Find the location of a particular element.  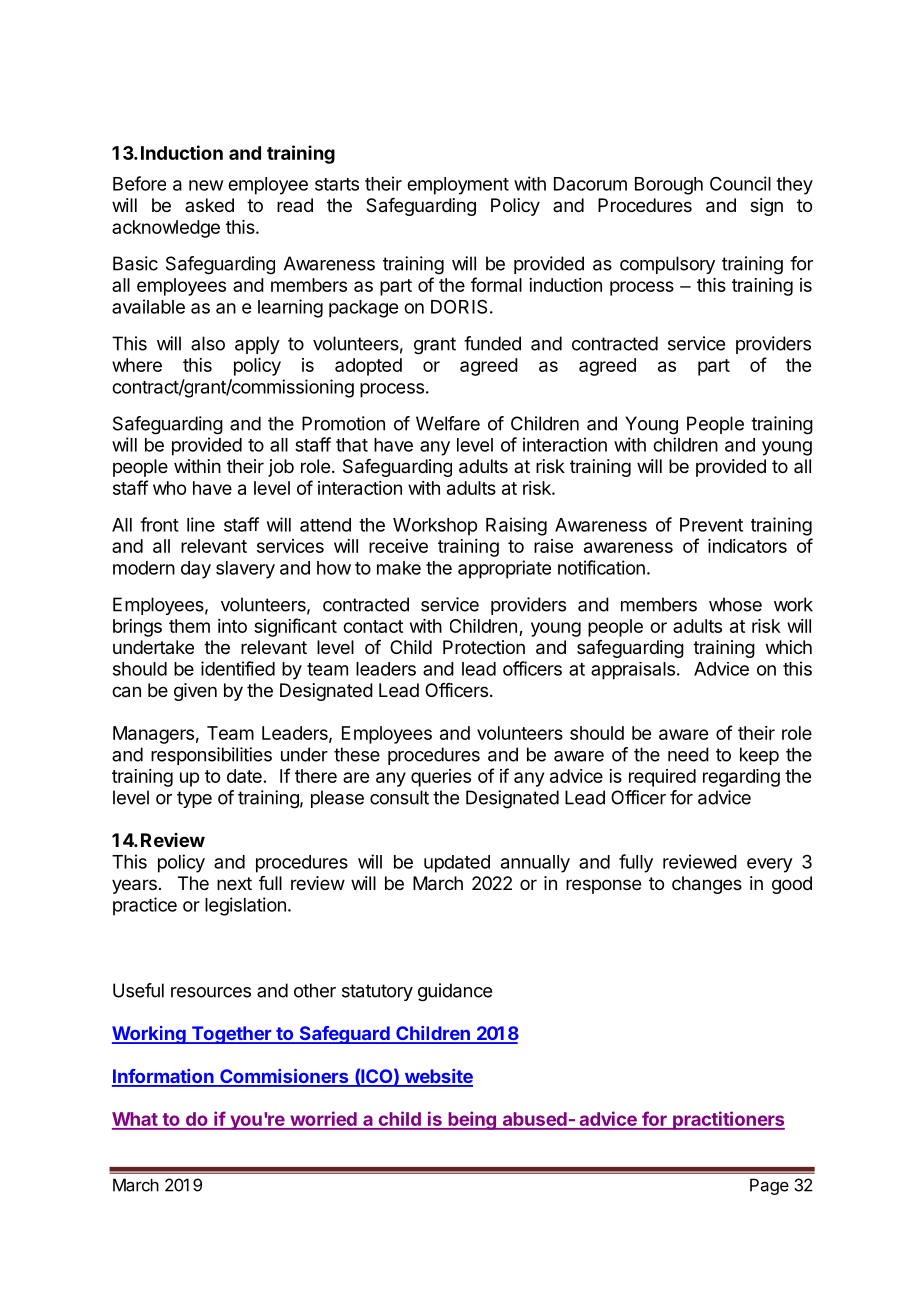

Prevent is located at coordinates (711, 525).
